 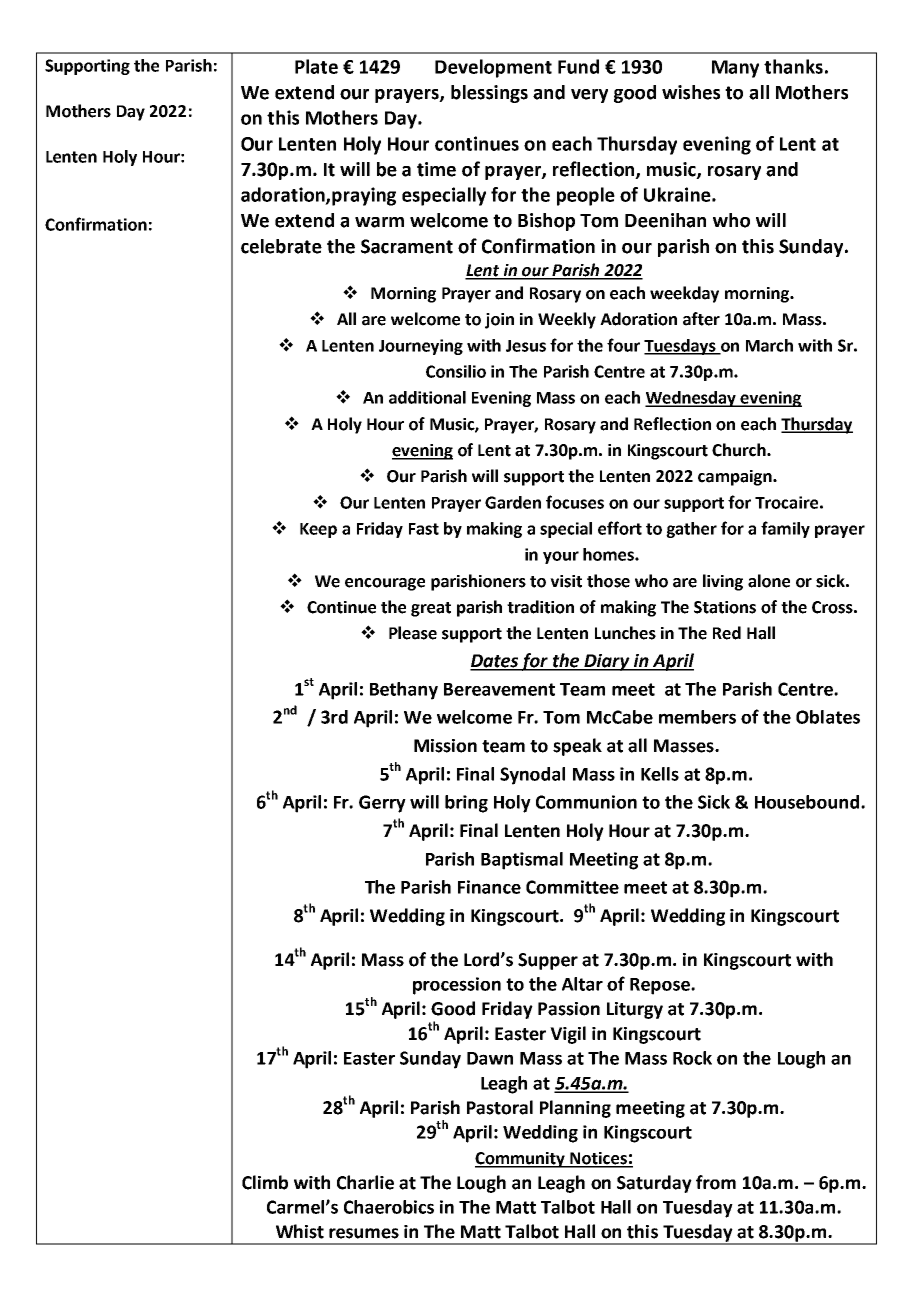 I want to click on Kells, so click(x=660, y=774).
